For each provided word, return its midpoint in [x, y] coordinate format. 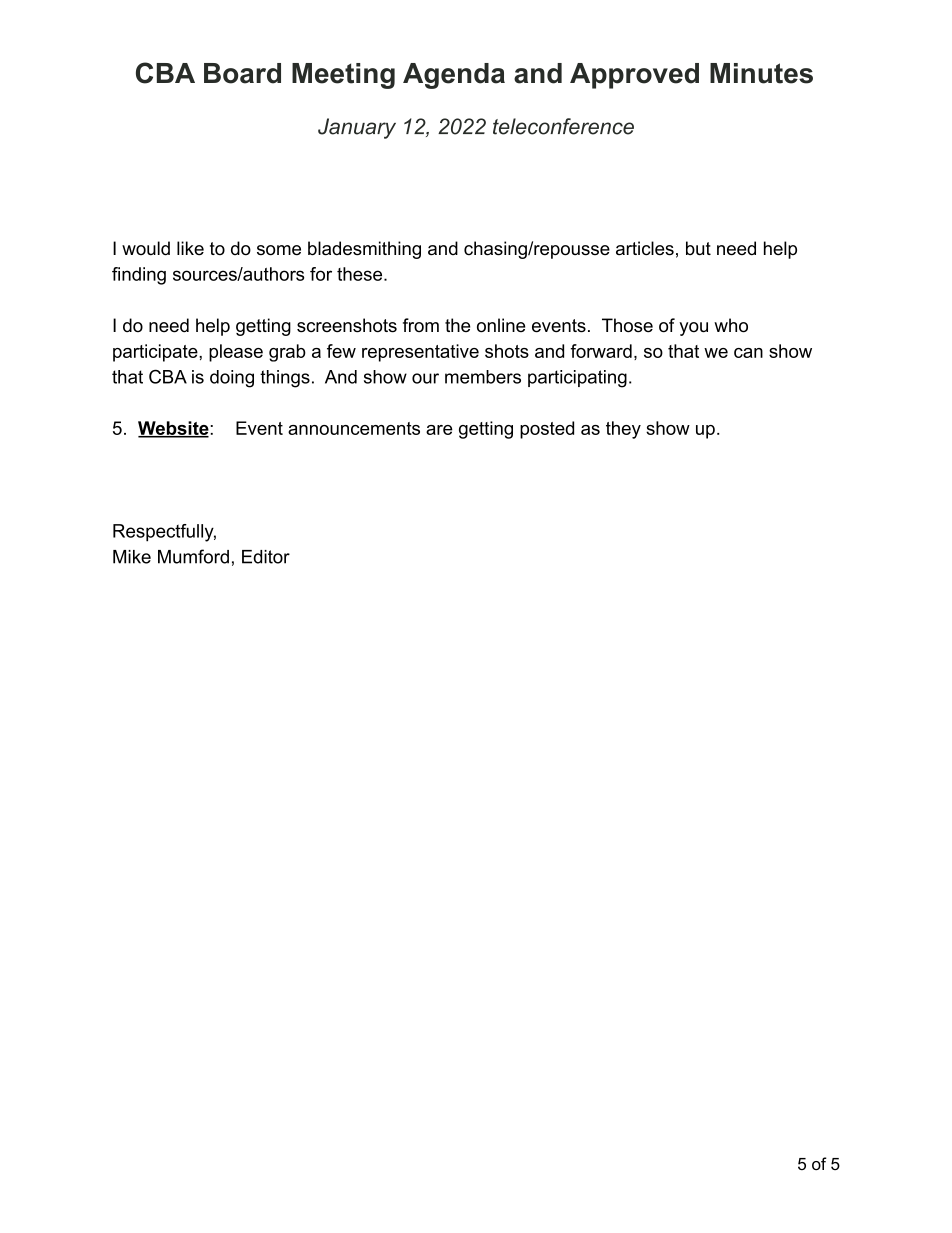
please [236, 353]
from [421, 325]
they [623, 430]
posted [547, 430]
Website [173, 429]
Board [242, 73]
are [439, 430]
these [359, 274]
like [190, 248]
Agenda [454, 76]
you [693, 329]
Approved [634, 76]
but [698, 248]
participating [577, 379]
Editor [266, 557]
